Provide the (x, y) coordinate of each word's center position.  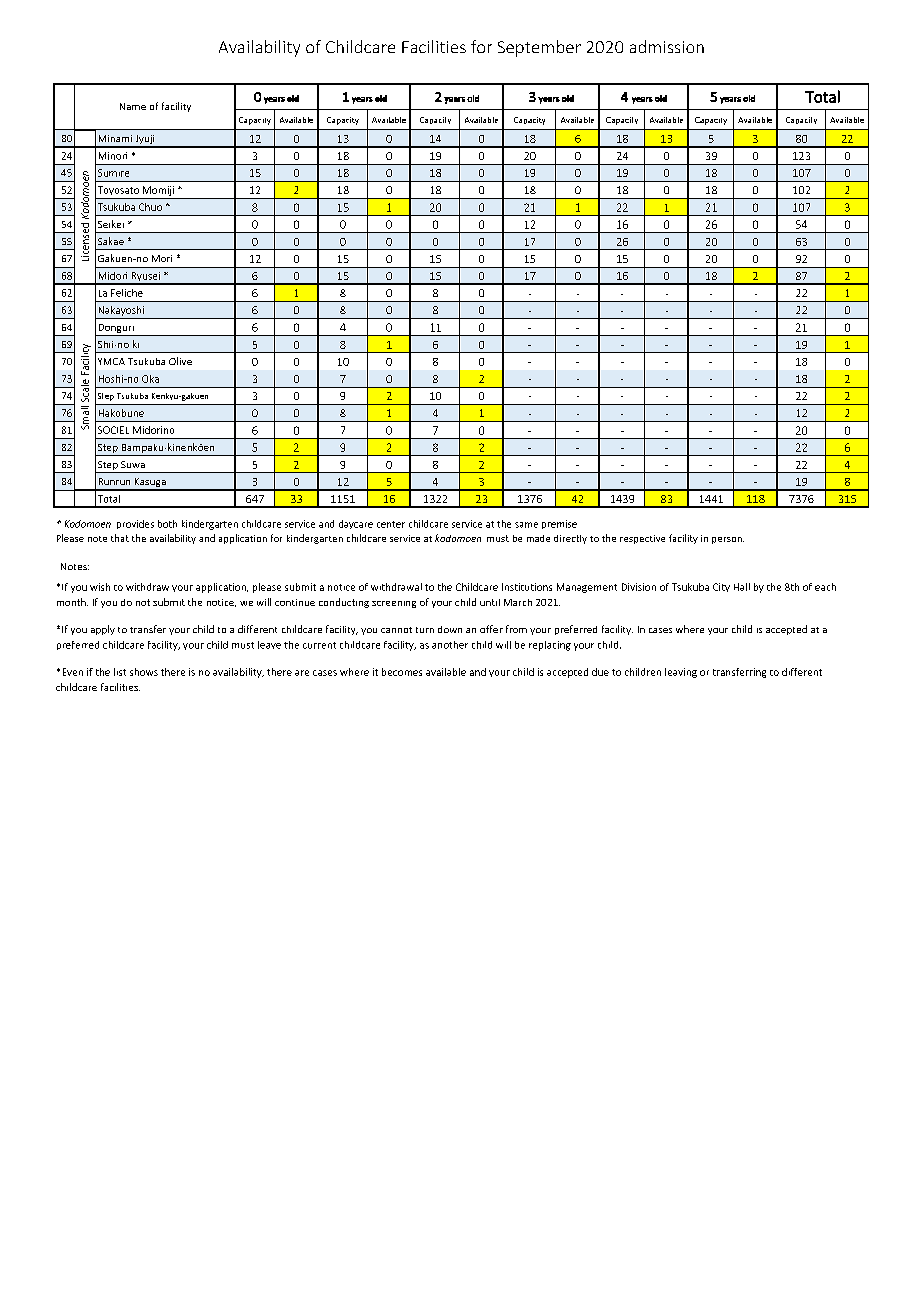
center (391, 524)
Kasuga (150, 484)
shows (144, 672)
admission (667, 46)
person (728, 540)
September (539, 48)
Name (133, 106)
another (450, 645)
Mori (162, 258)
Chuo (150, 207)
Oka (150, 379)
